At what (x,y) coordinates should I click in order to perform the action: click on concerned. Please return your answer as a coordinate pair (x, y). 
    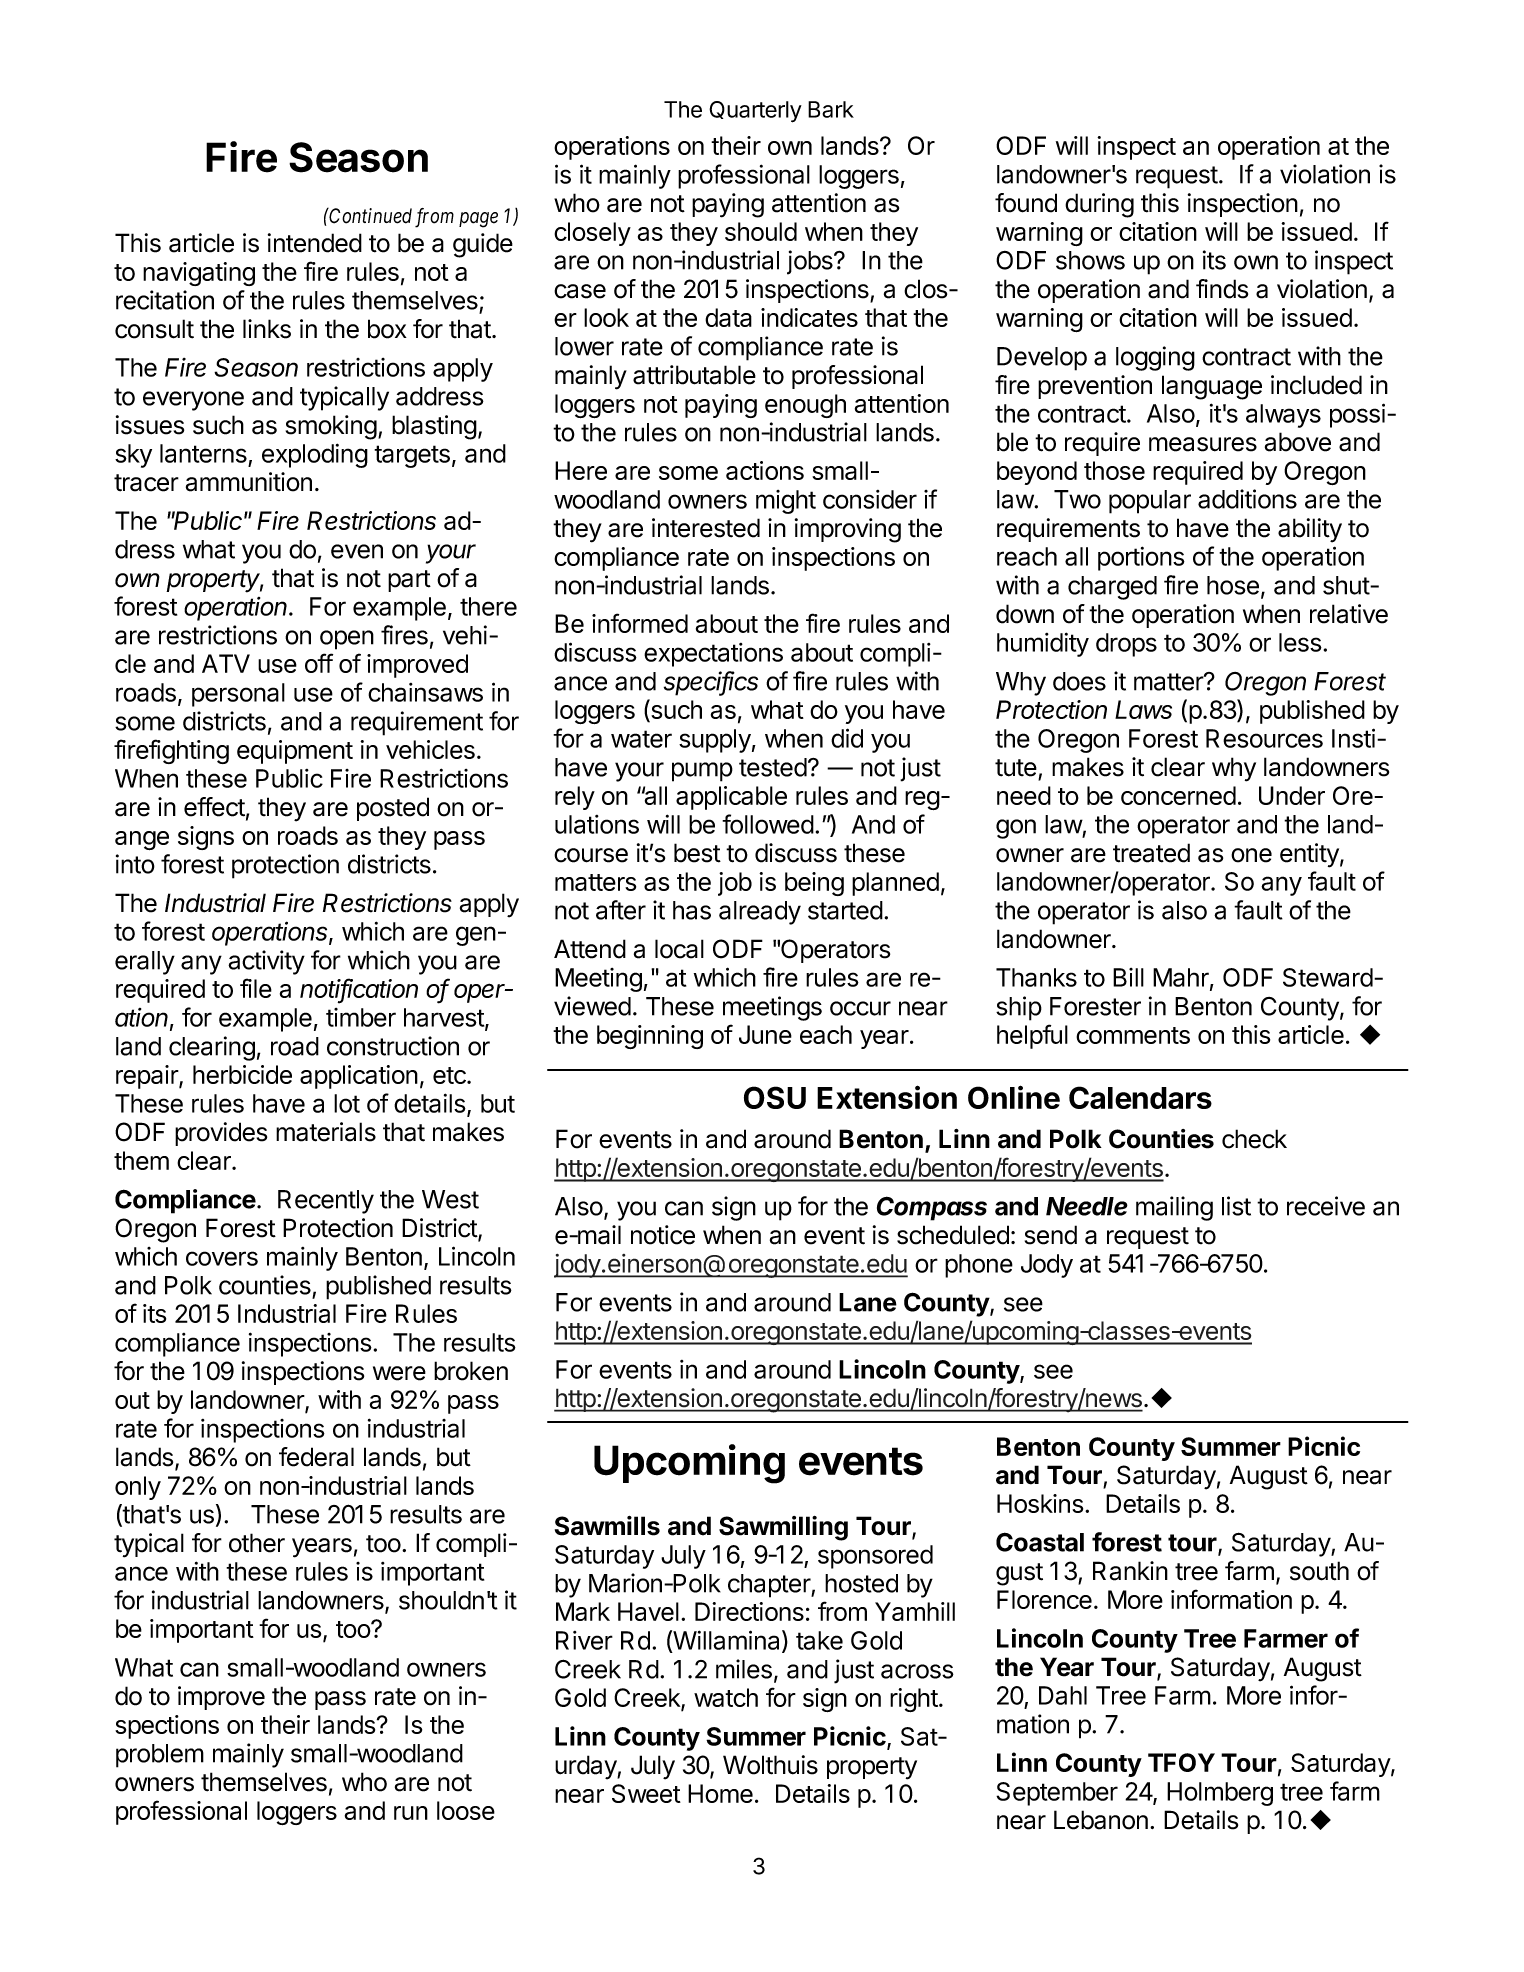
    Looking at the image, I should click on (1178, 795).
